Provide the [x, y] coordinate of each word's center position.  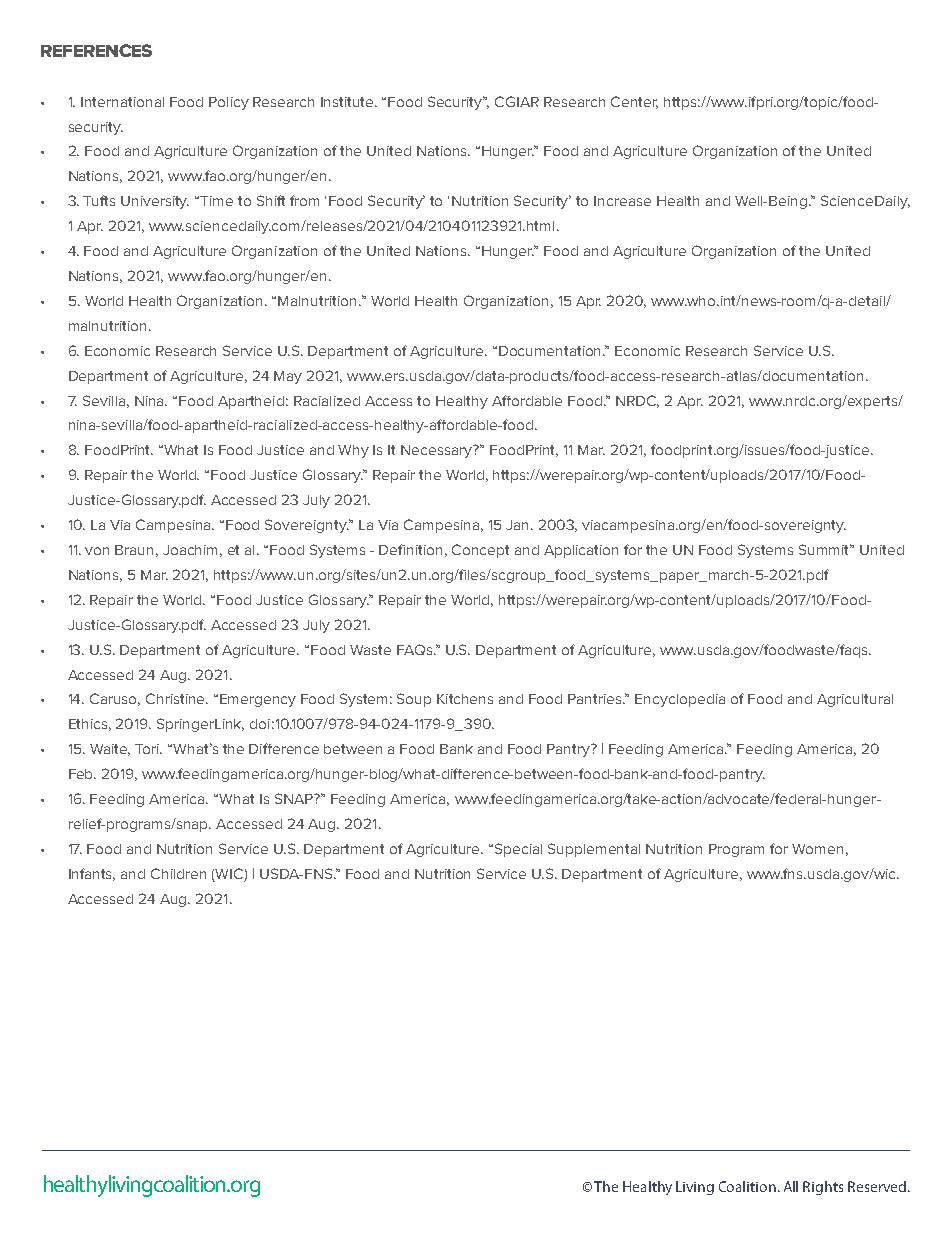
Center [634, 102]
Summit [825, 549]
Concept [480, 551]
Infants [92, 874]
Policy [229, 103]
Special [518, 850]
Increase [622, 201]
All [791, 1186]
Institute [348, 102]
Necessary [438, 451]
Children [178, 873]
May [288, 377]
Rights [823, 1188]
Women [817, 849]
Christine [177, 698]
